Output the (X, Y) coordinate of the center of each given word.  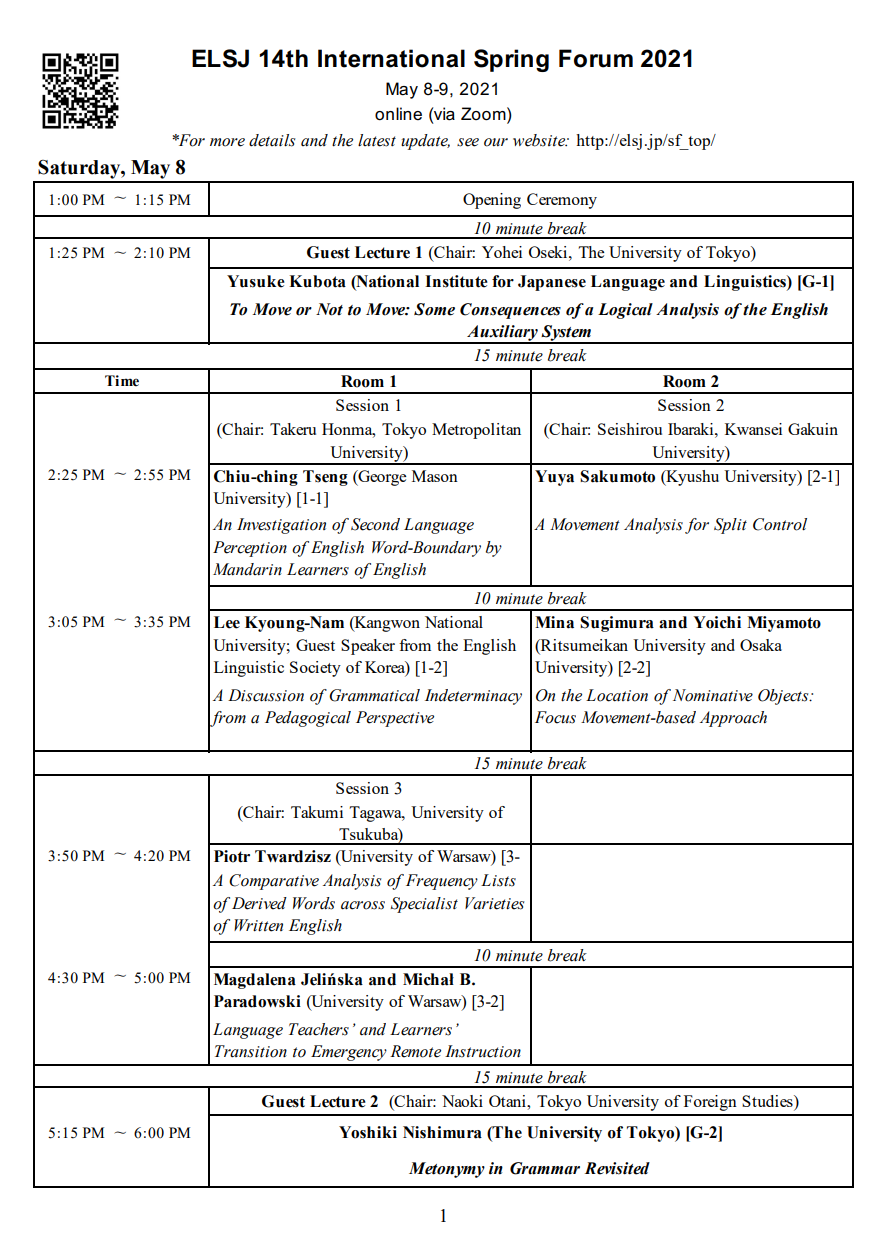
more (227, 142)
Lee (227, 622)
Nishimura (442, 1132)
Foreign (710, 1103)
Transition (251, 1051)
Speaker (368, 647)
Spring (511, 60)
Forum (596, 58)
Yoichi (717, 622)
